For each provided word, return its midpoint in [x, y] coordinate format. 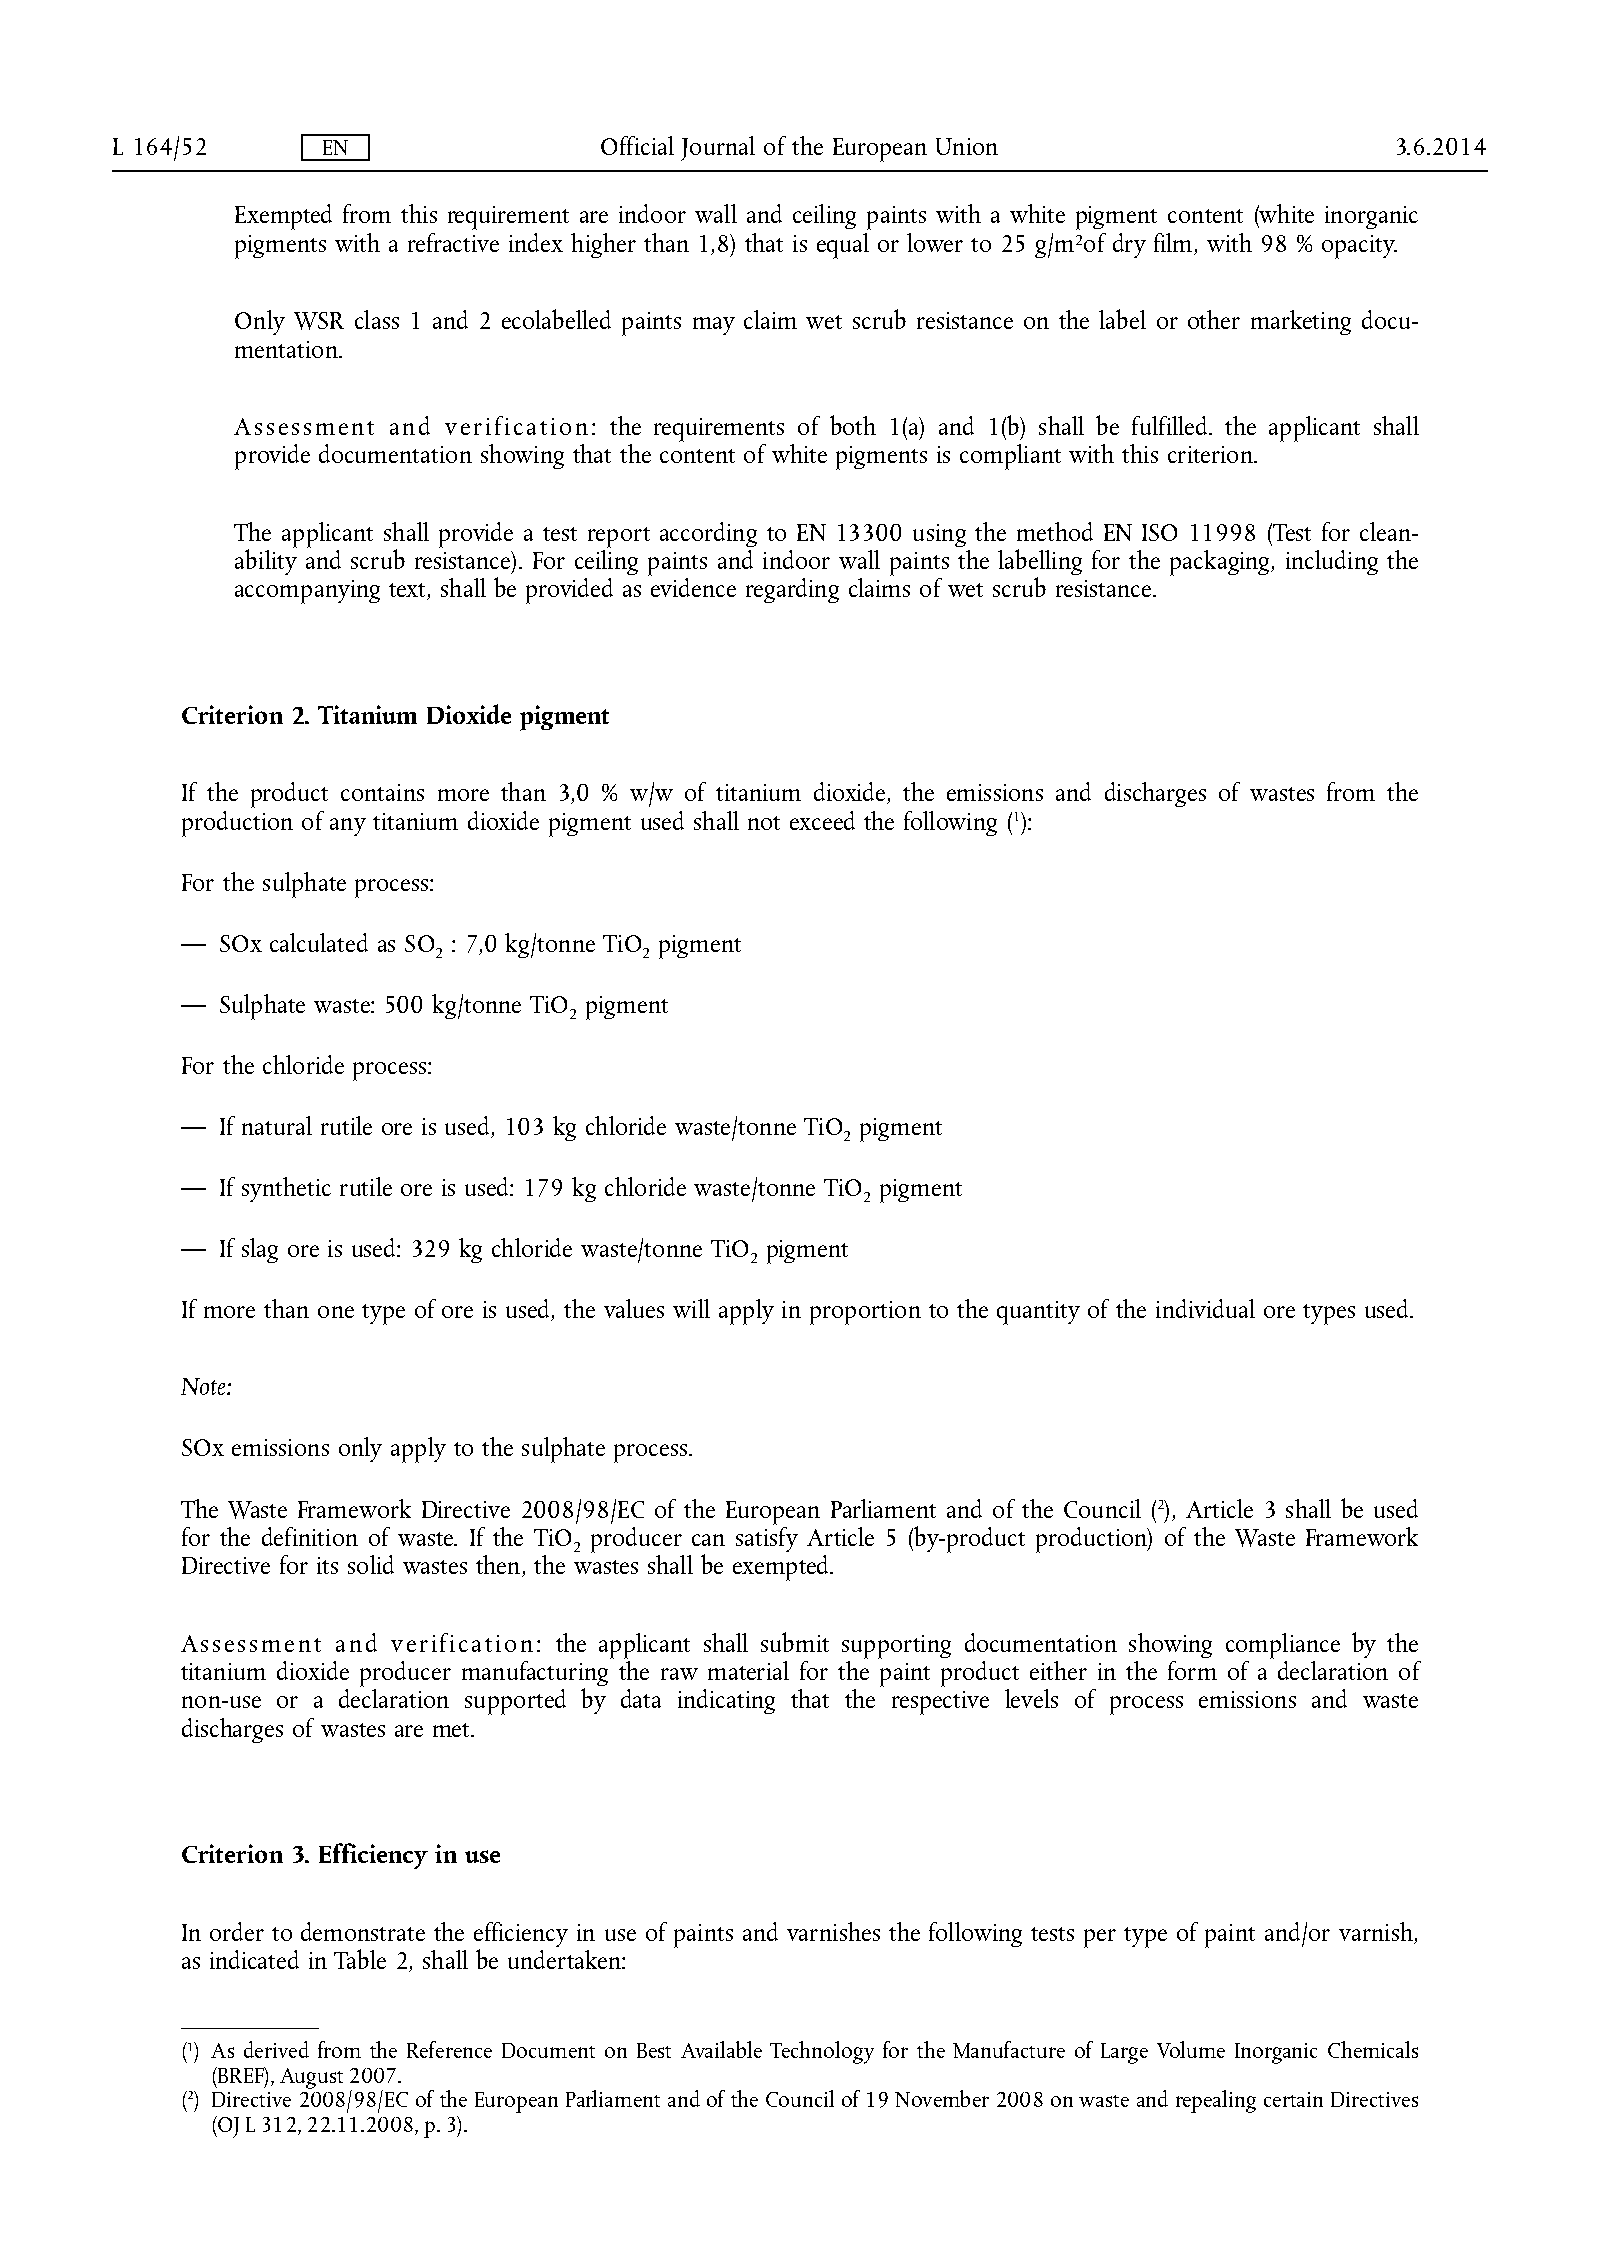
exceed [822, 820]
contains [382, 792]
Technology [822, 2052]
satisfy [767, 1538]
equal [844, 244]
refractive [453, 242]
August [311, 2078]
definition [310, 1536]
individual [1205, 1308]
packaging [1221, 563]
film [1173, 242]
